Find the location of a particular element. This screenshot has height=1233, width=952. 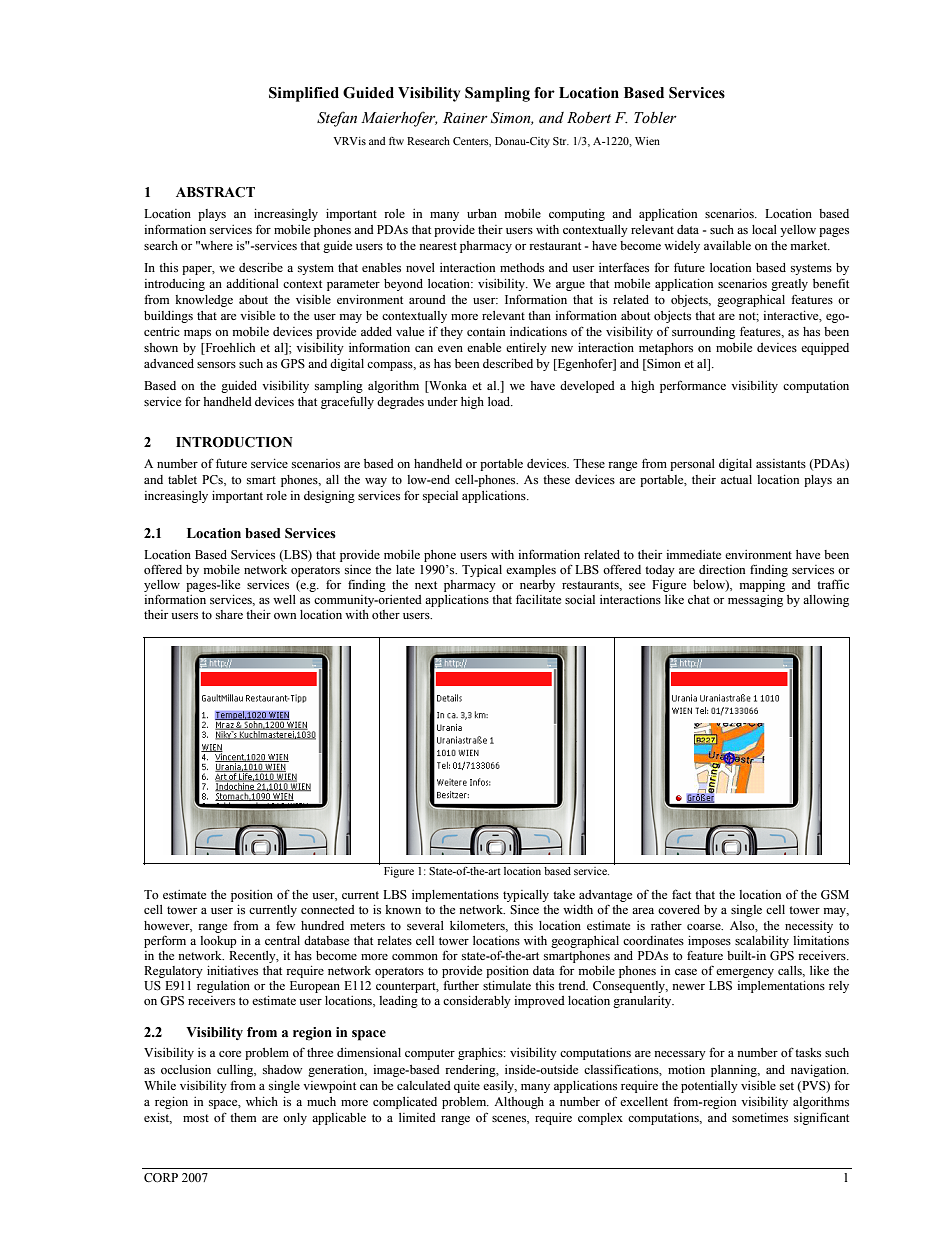

messaging is located at coordinates (755, 601).
